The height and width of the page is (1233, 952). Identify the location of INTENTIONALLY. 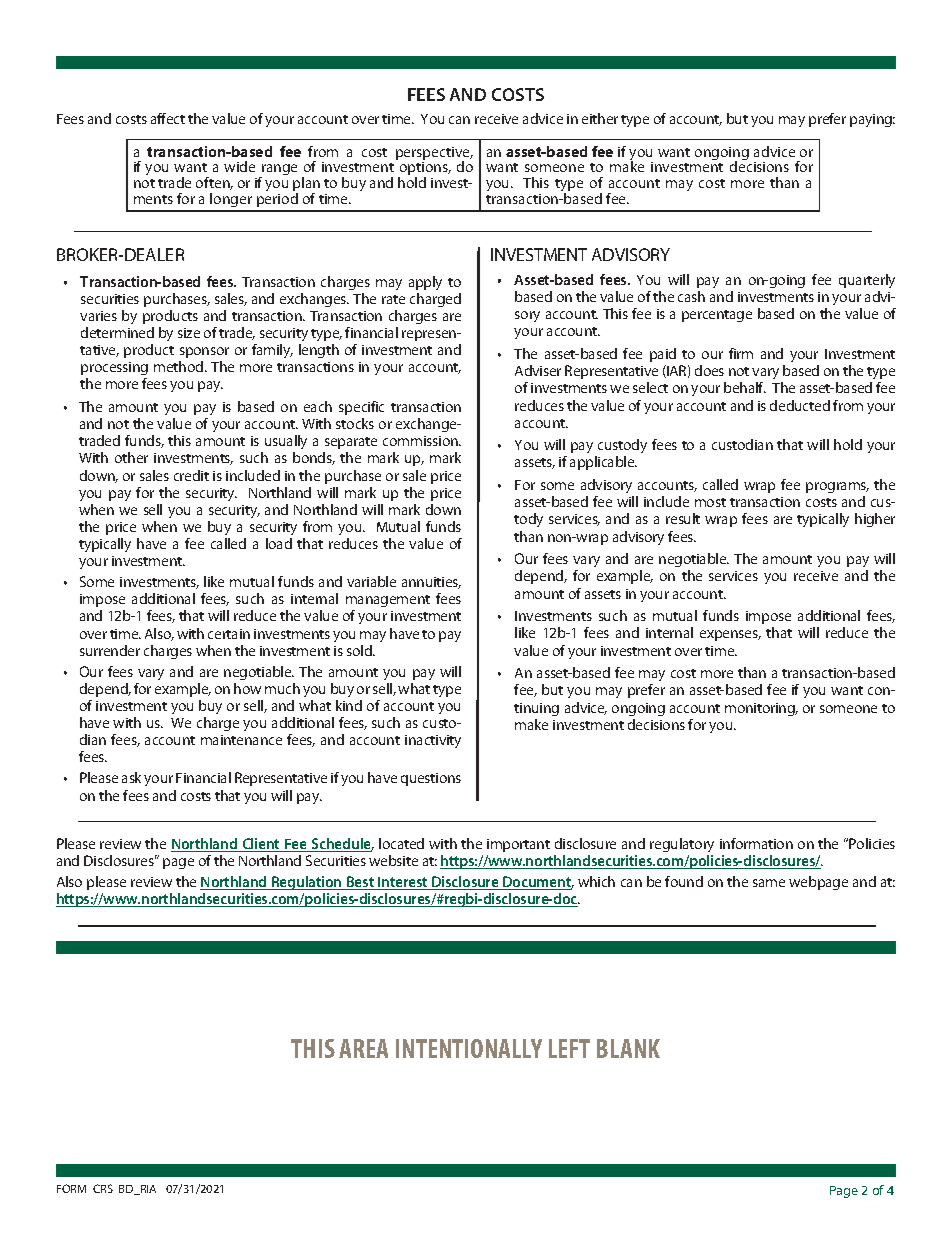
(469, 1048).
